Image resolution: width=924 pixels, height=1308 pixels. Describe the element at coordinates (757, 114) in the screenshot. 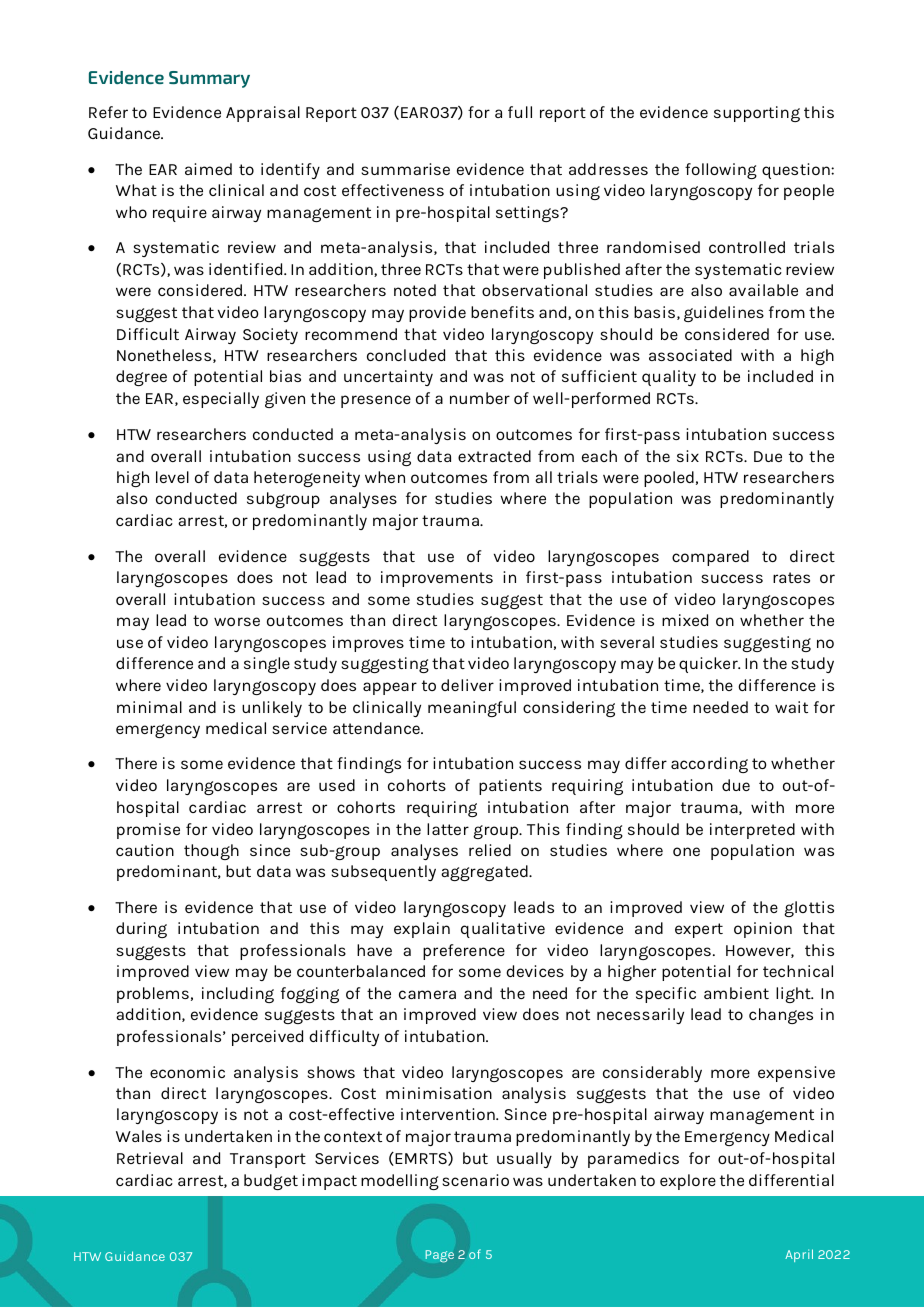

I see `supporting` at that location.
